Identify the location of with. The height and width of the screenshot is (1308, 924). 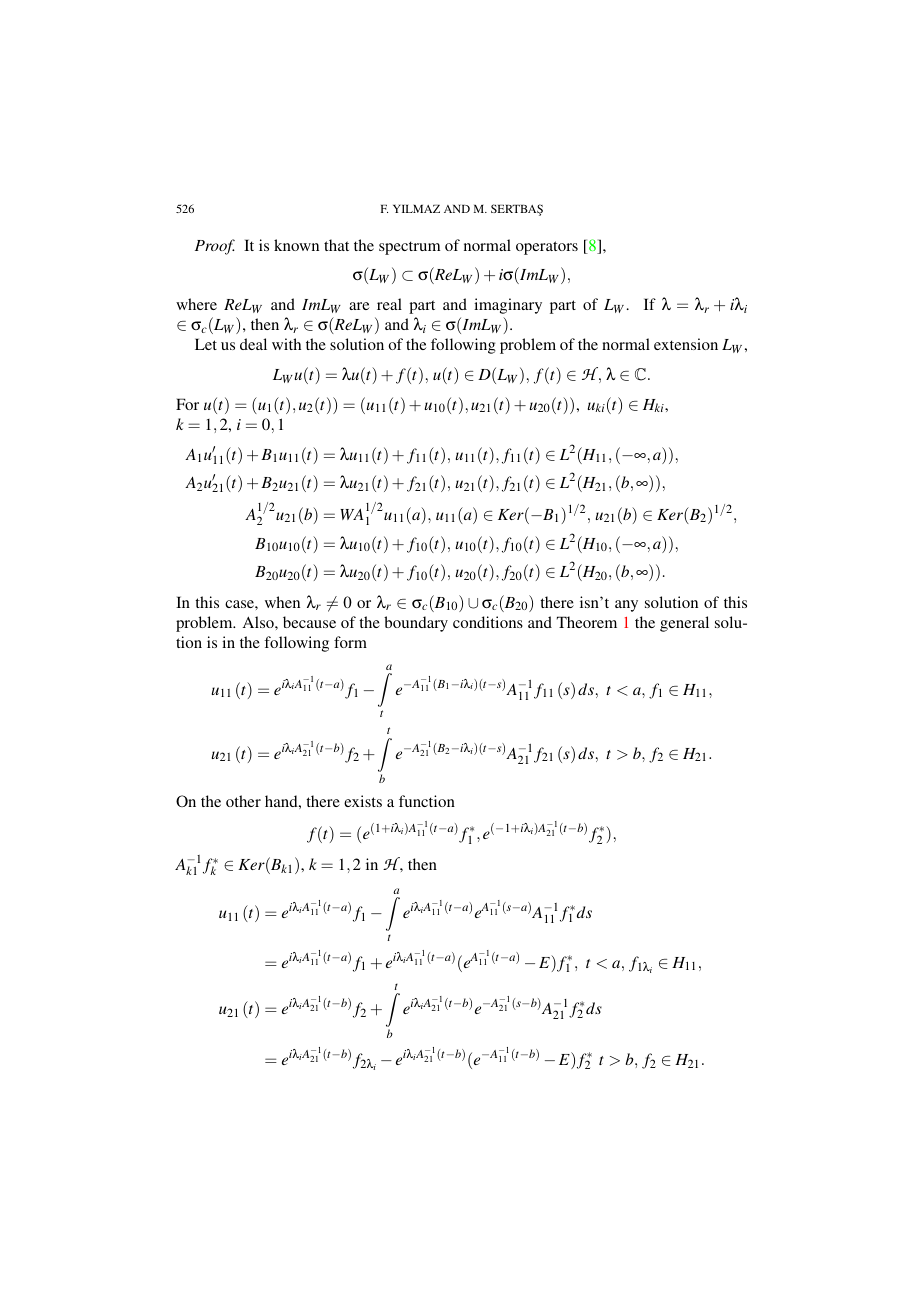
(286, 344).
